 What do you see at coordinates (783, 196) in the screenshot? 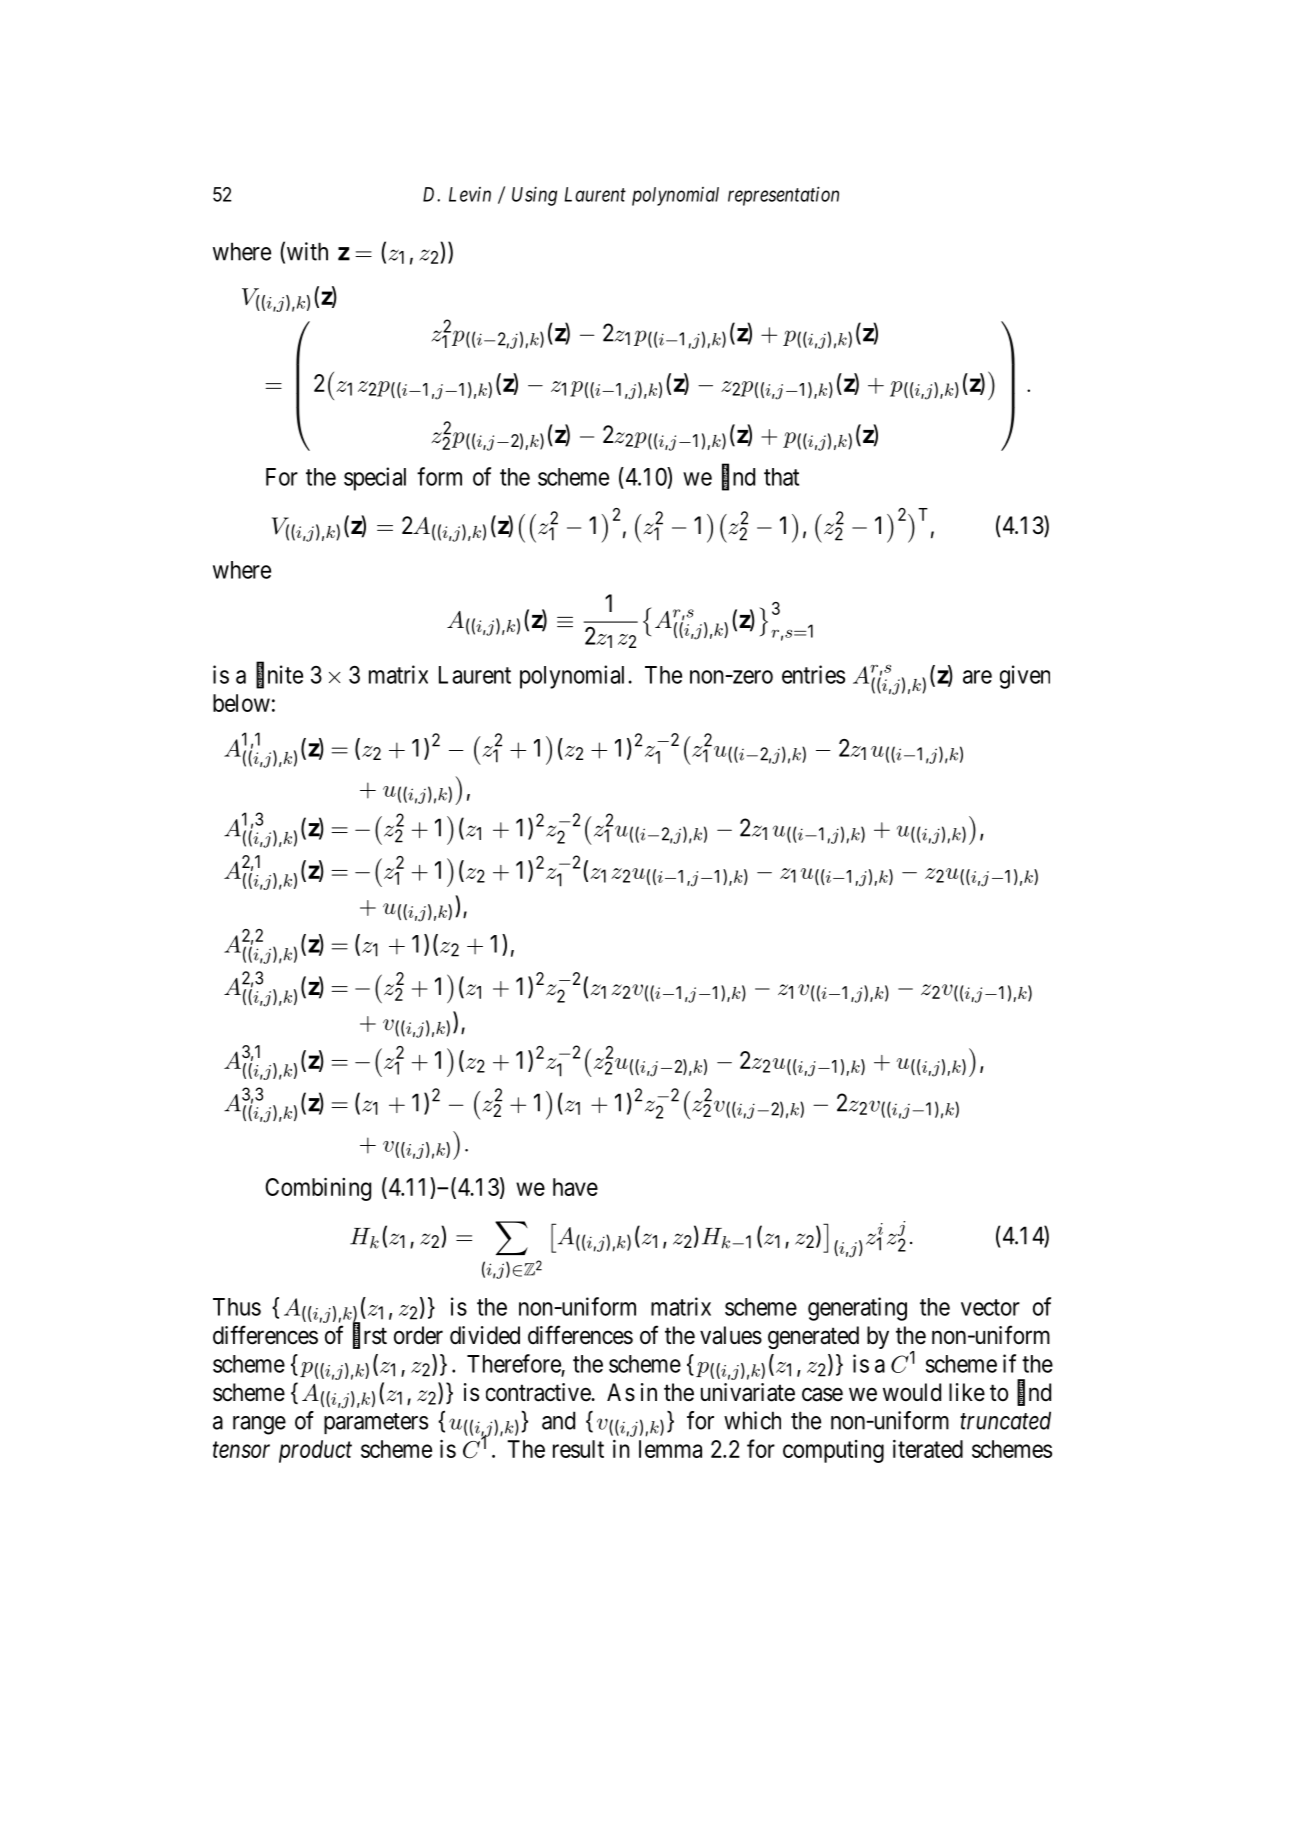
I see `representation` at bounding box center [783, 196].
